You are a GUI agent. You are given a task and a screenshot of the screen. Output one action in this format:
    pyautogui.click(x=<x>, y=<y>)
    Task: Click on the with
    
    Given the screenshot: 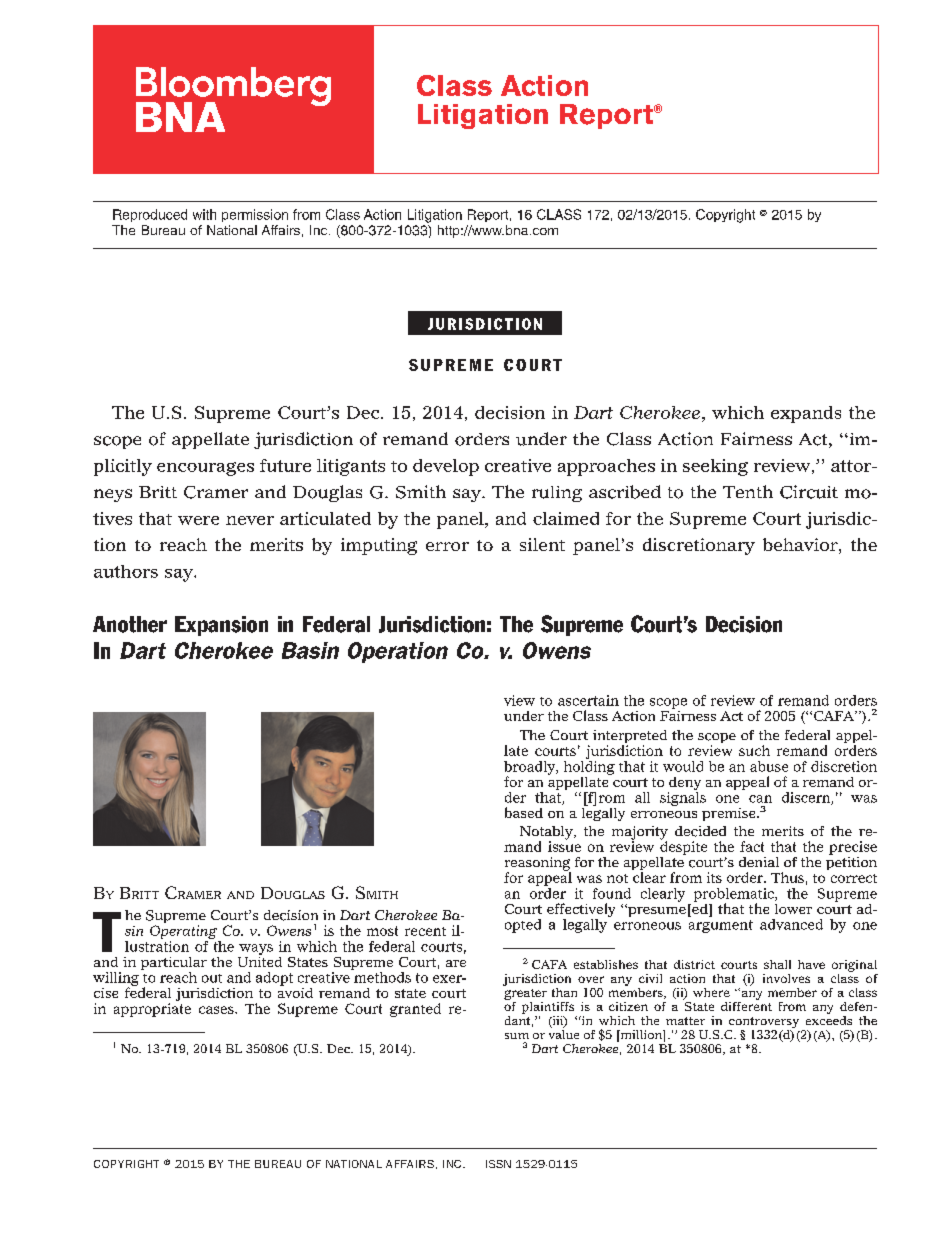 What is the action you would take?
    pyautogui.click(x=204, y=214)
